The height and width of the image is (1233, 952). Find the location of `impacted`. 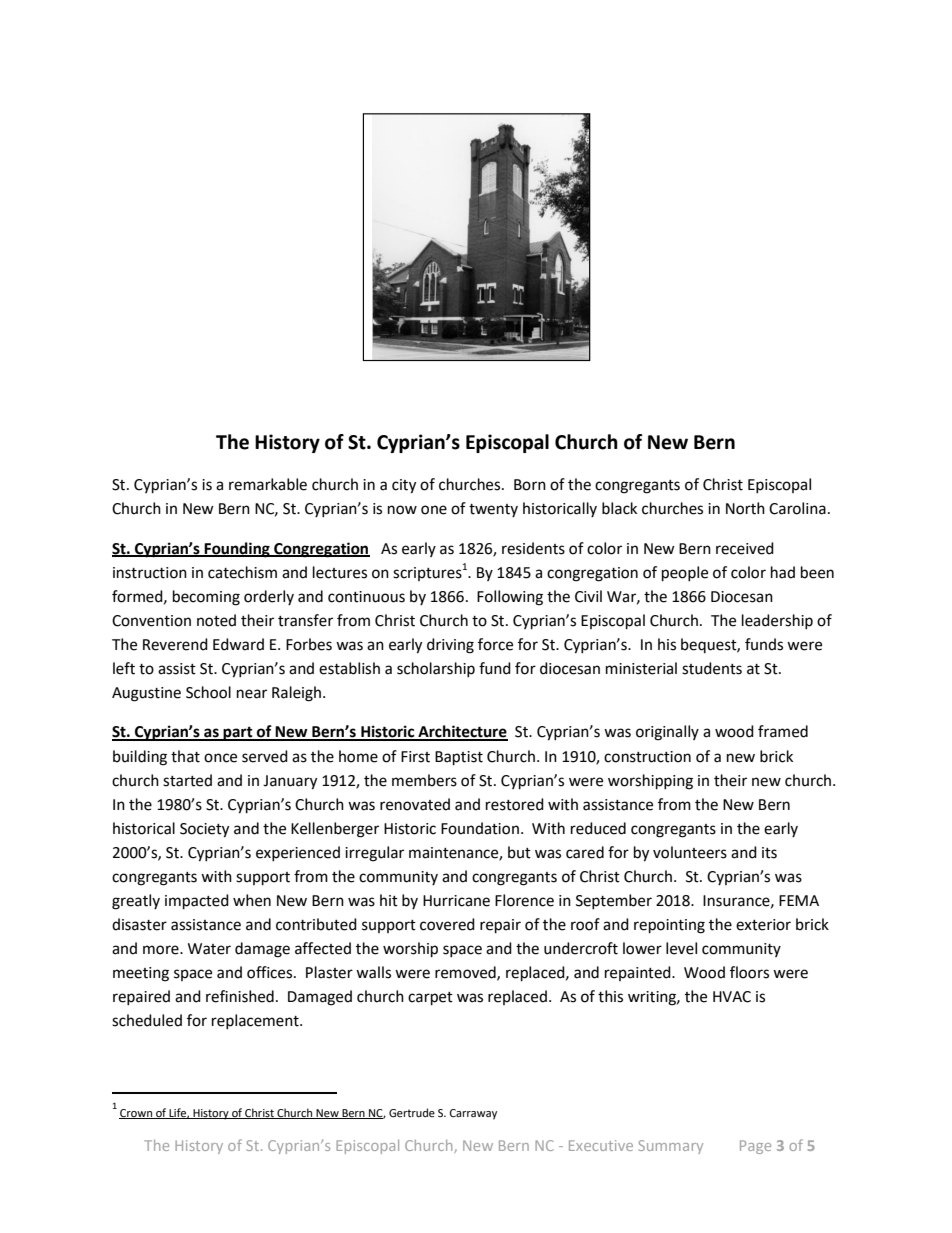

impacted is located at coordinates (197, 902).
